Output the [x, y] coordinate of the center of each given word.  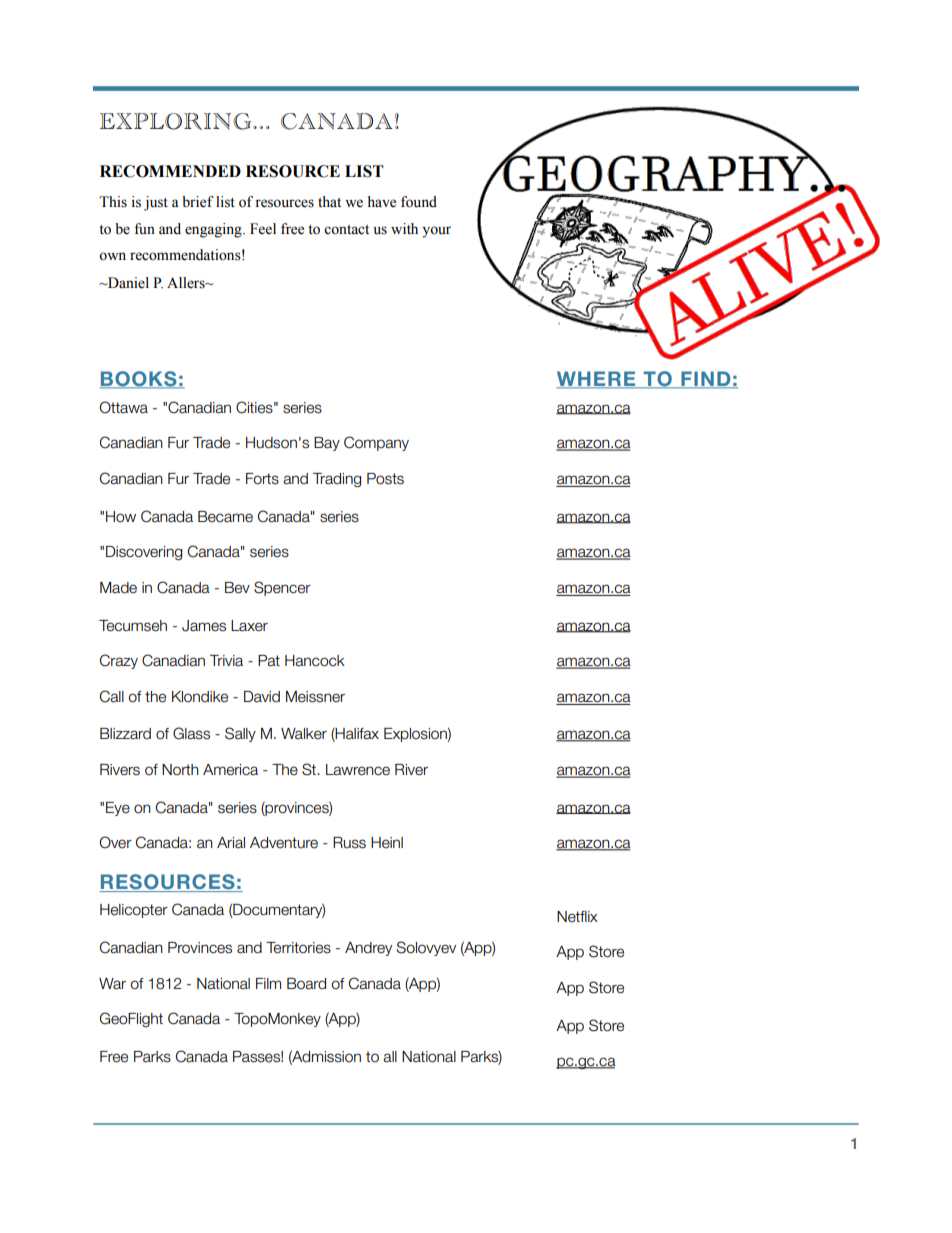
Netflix [577, 917]
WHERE [597, 380]
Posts [385, 479]
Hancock [315, 661]
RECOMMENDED [170, 171]
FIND [706, 380]
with [404, 228]
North [180, 769]
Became [225, 517]
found [419, 202]
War [112, 984]
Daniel [127, 283]
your [436, 232]
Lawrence [358, 770]
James [204, 626]
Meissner [315, 697]
